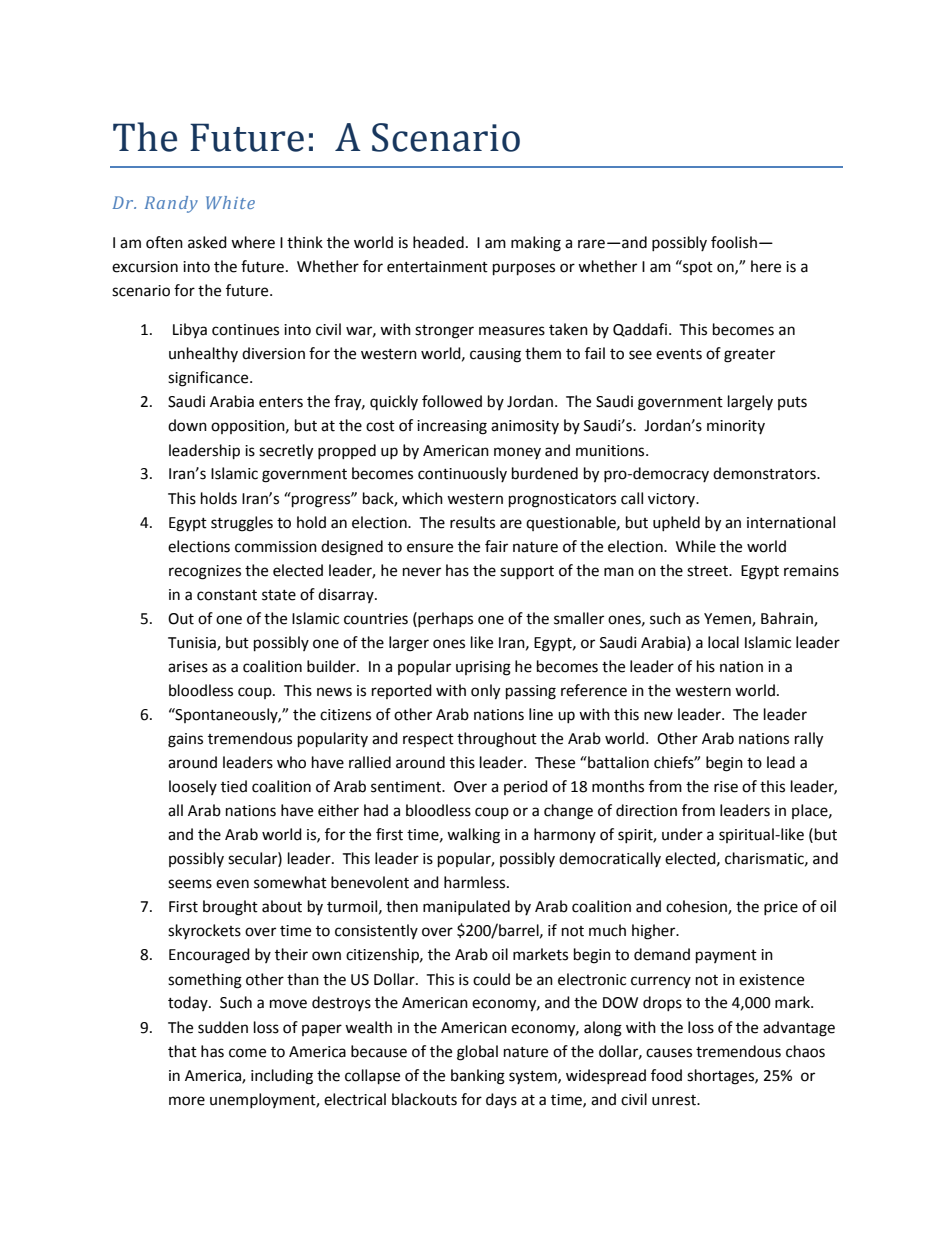 Image resolution: width=952 pixels, height=1233 pixels. What do you see at coordinates (207, 242) in the screenshot?
I see `asked` at bounding box center [207, 242].
